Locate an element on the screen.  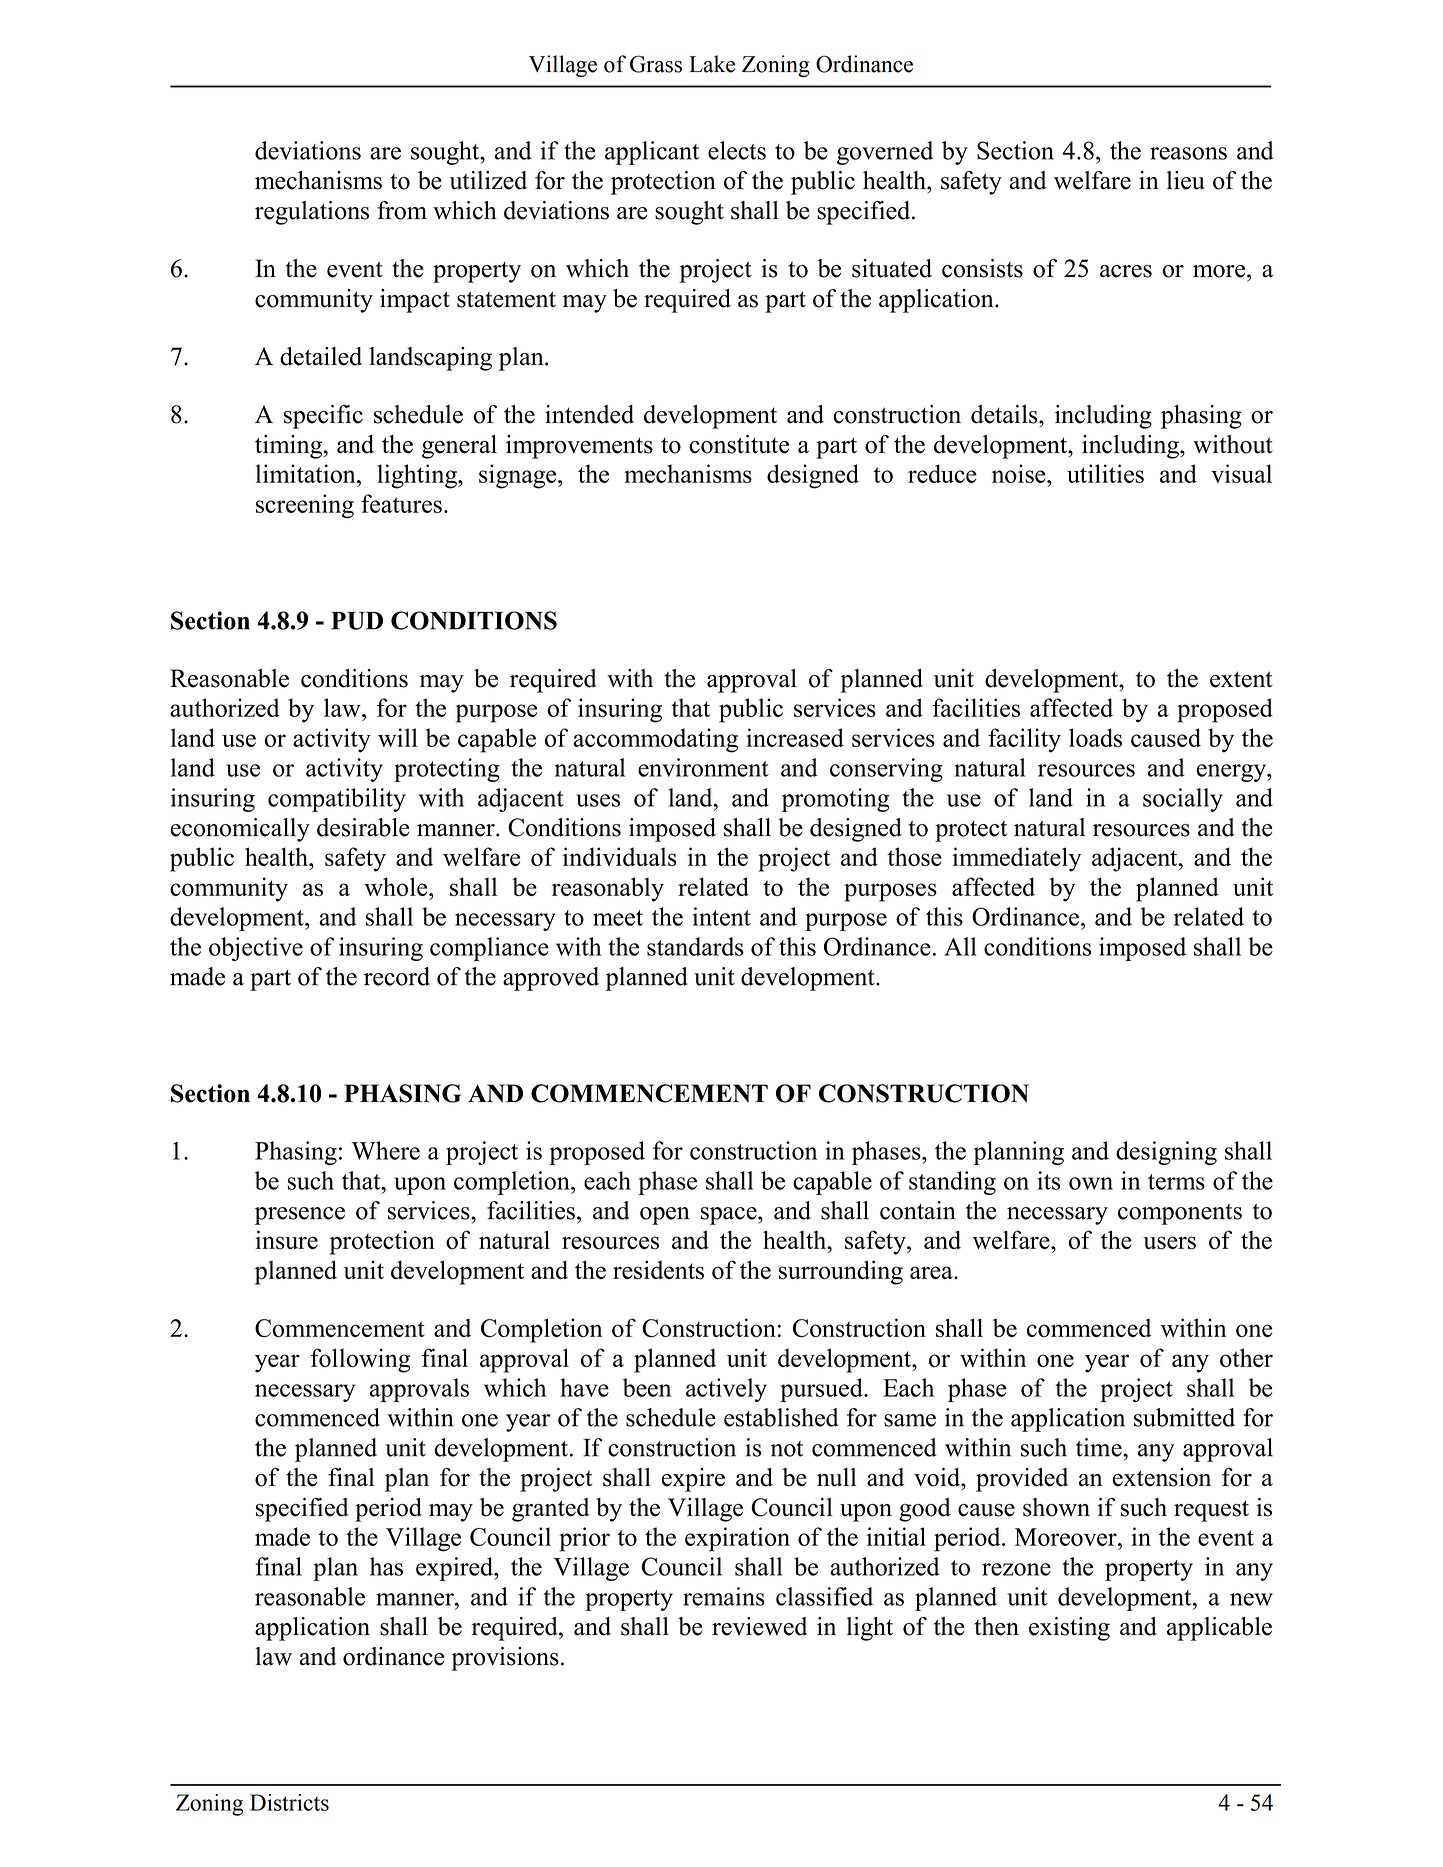
increased is located at coordinates (795, 737).
